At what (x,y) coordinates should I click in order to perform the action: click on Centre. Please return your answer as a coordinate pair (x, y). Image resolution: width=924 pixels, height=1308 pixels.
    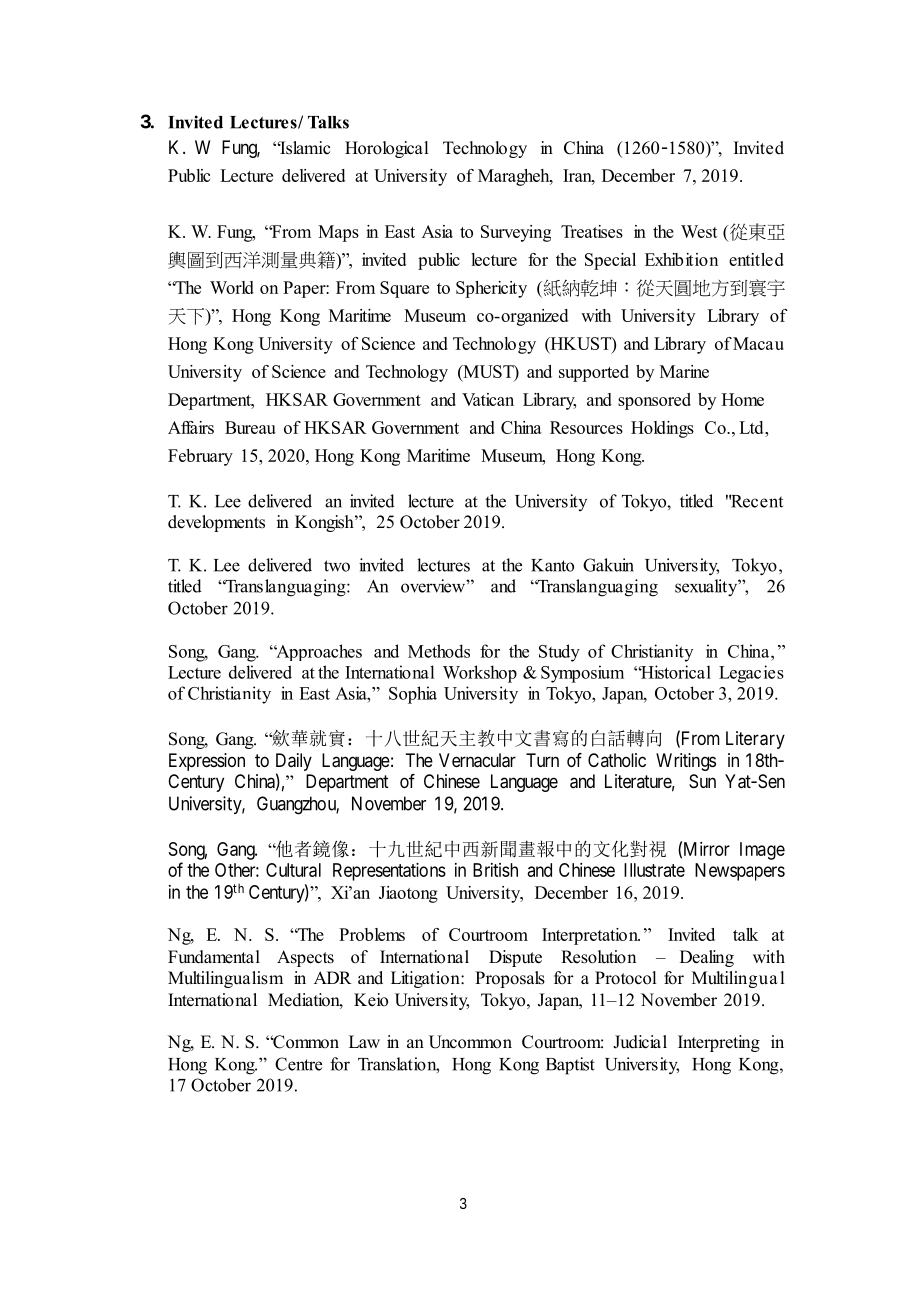
    Looking at the image, I should click on (298, 1064).
